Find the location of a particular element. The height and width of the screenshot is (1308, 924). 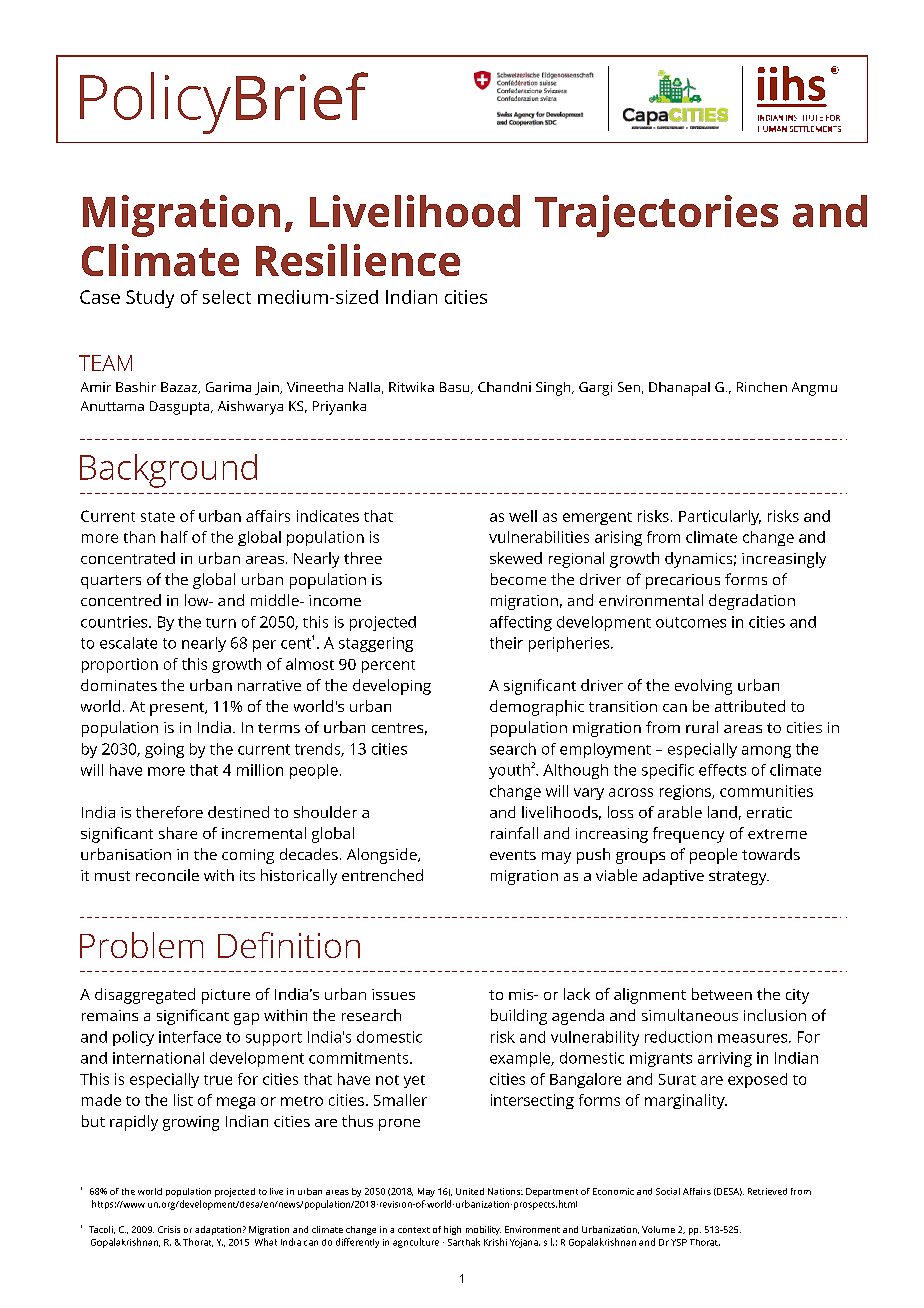

entrenched is located at coordinates (382, 875).
